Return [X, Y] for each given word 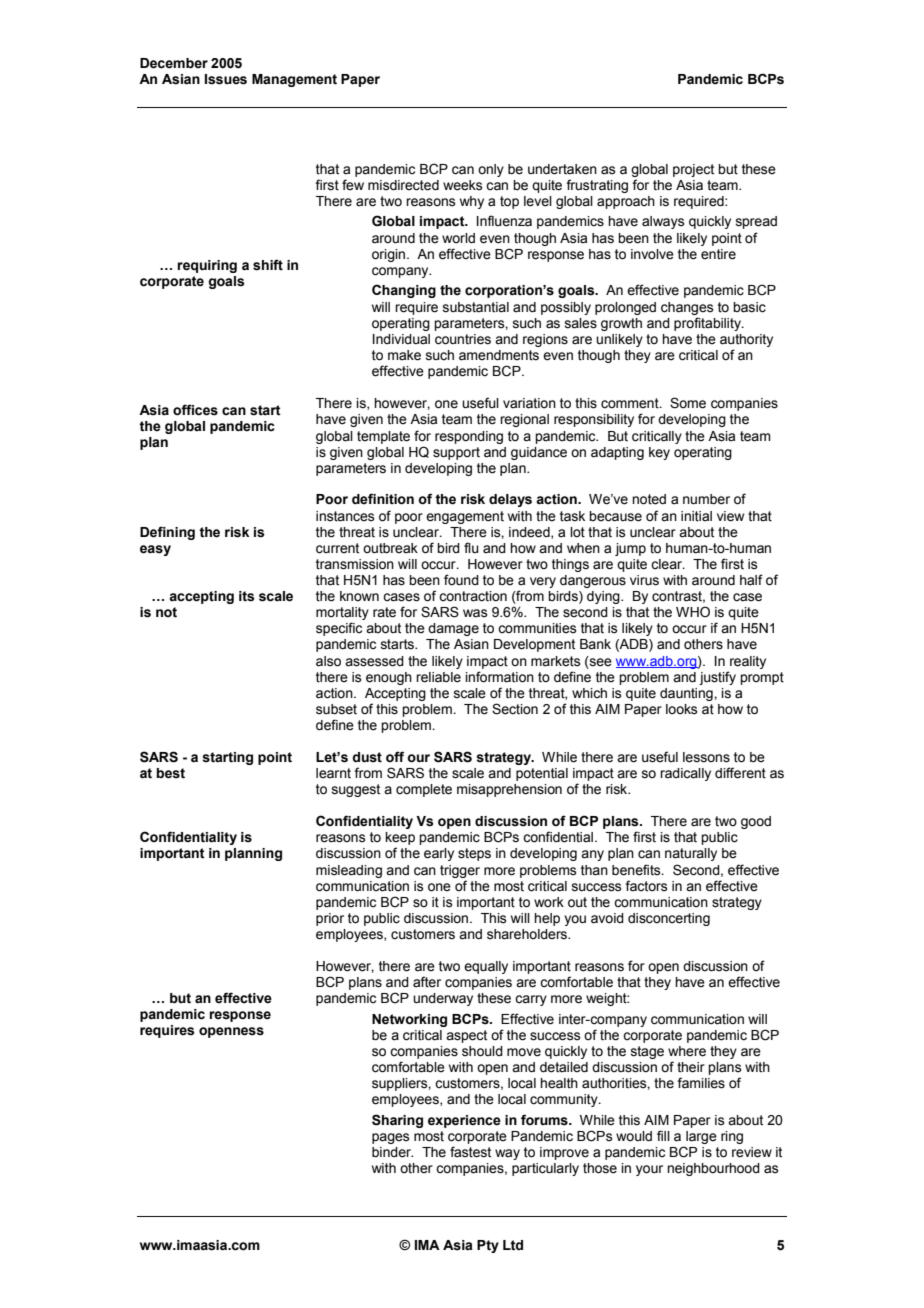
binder [392, 1152]
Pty [488, 1246]
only [491, 170]
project [693, 170]
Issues [226, 79]
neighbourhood [713, 1169]
